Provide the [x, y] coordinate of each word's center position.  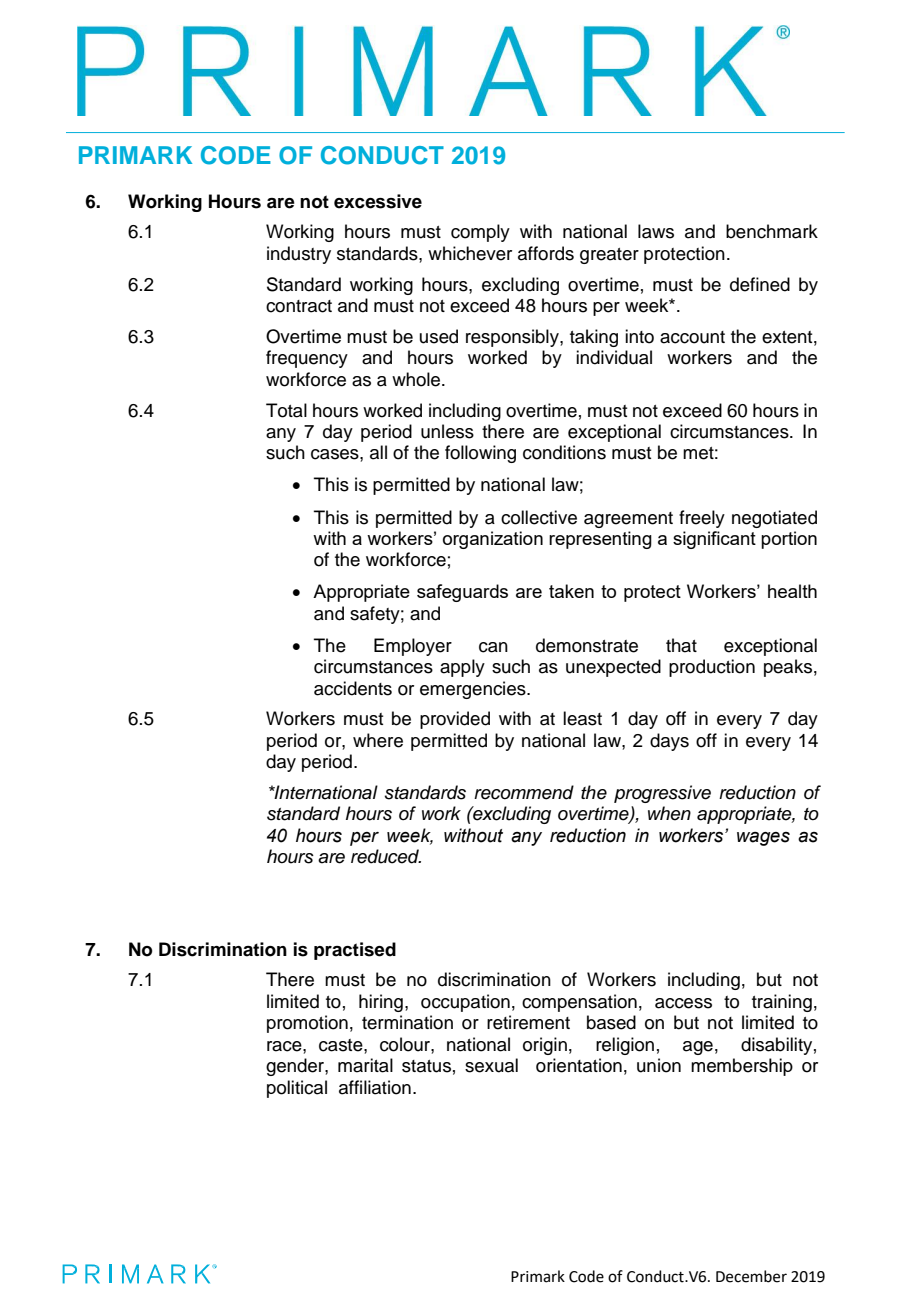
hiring [381, 1003]
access [683, 1003]
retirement [528, 1022]
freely [702, 519]
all [378, 452]
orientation [579, 1065]
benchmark [772, 231]
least [582, 718]
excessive [378, 201]
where [378, 740]
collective [539, 517]
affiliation [375, 1087]
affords [546, 253]
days [669, 742]
